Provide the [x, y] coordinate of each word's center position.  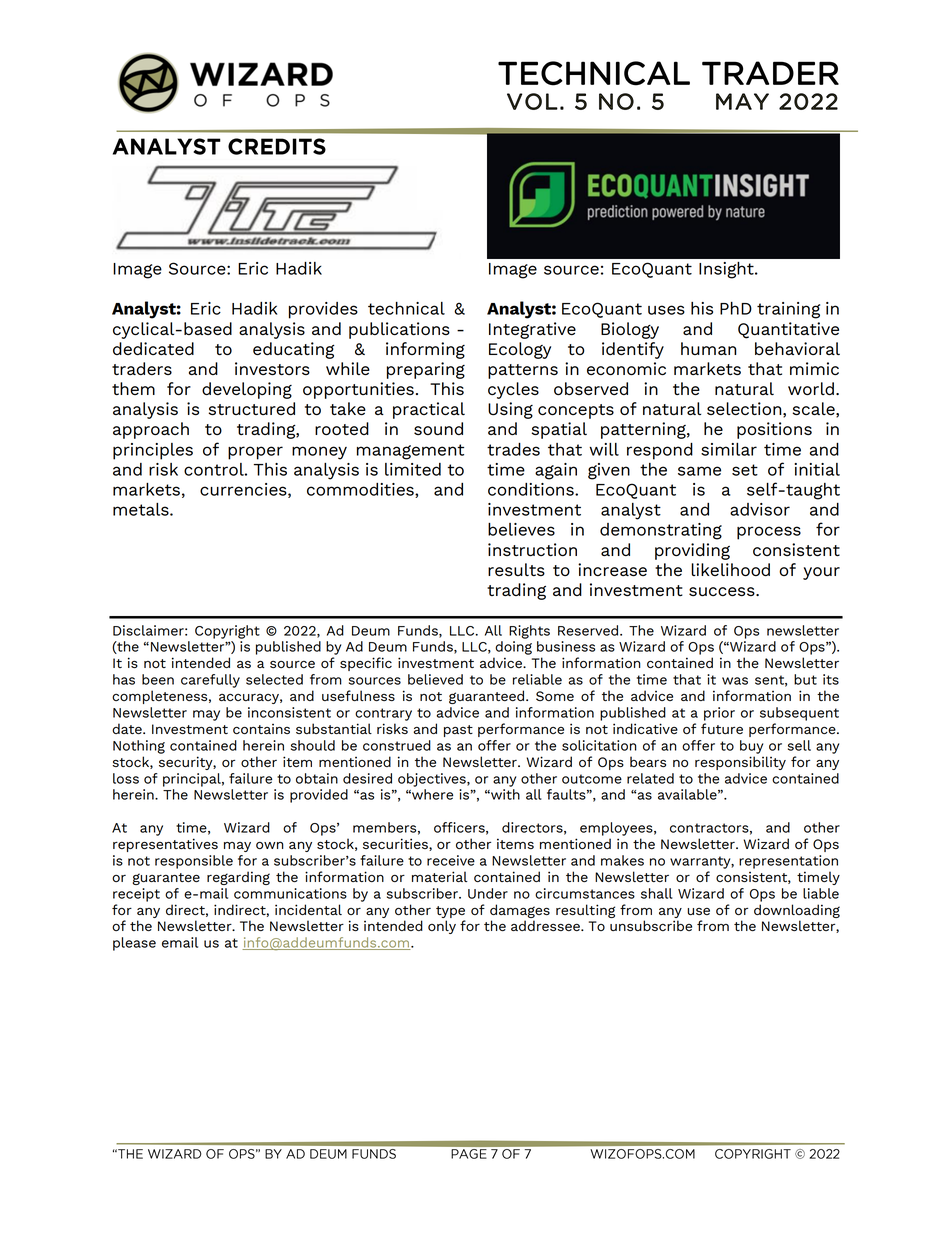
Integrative [532, 330]
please [134, 944]
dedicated [153, 348]
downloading [797, 911]
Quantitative [788, 330]
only [442, 927]
